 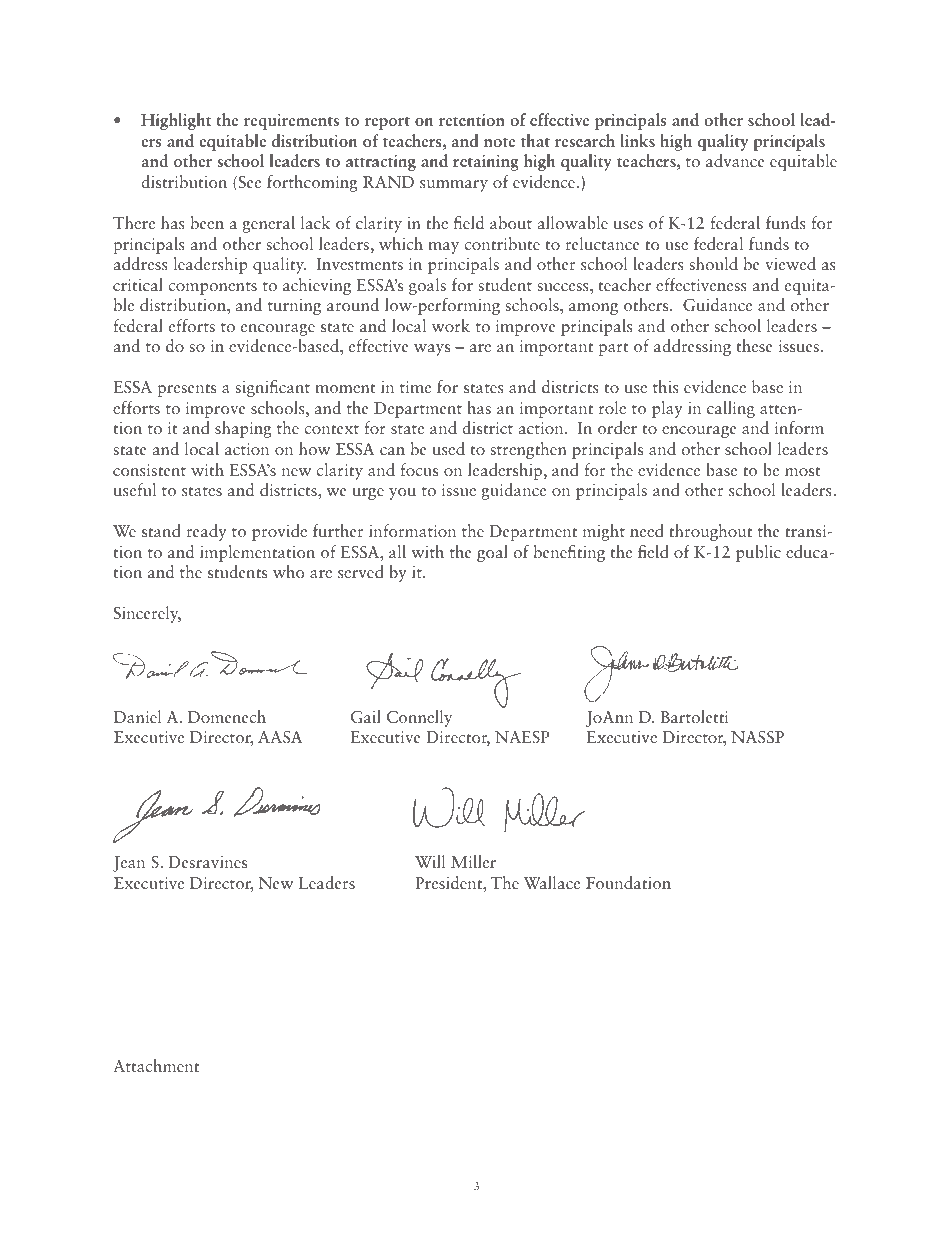 I want to click on served, so click(x=361, y=571).
